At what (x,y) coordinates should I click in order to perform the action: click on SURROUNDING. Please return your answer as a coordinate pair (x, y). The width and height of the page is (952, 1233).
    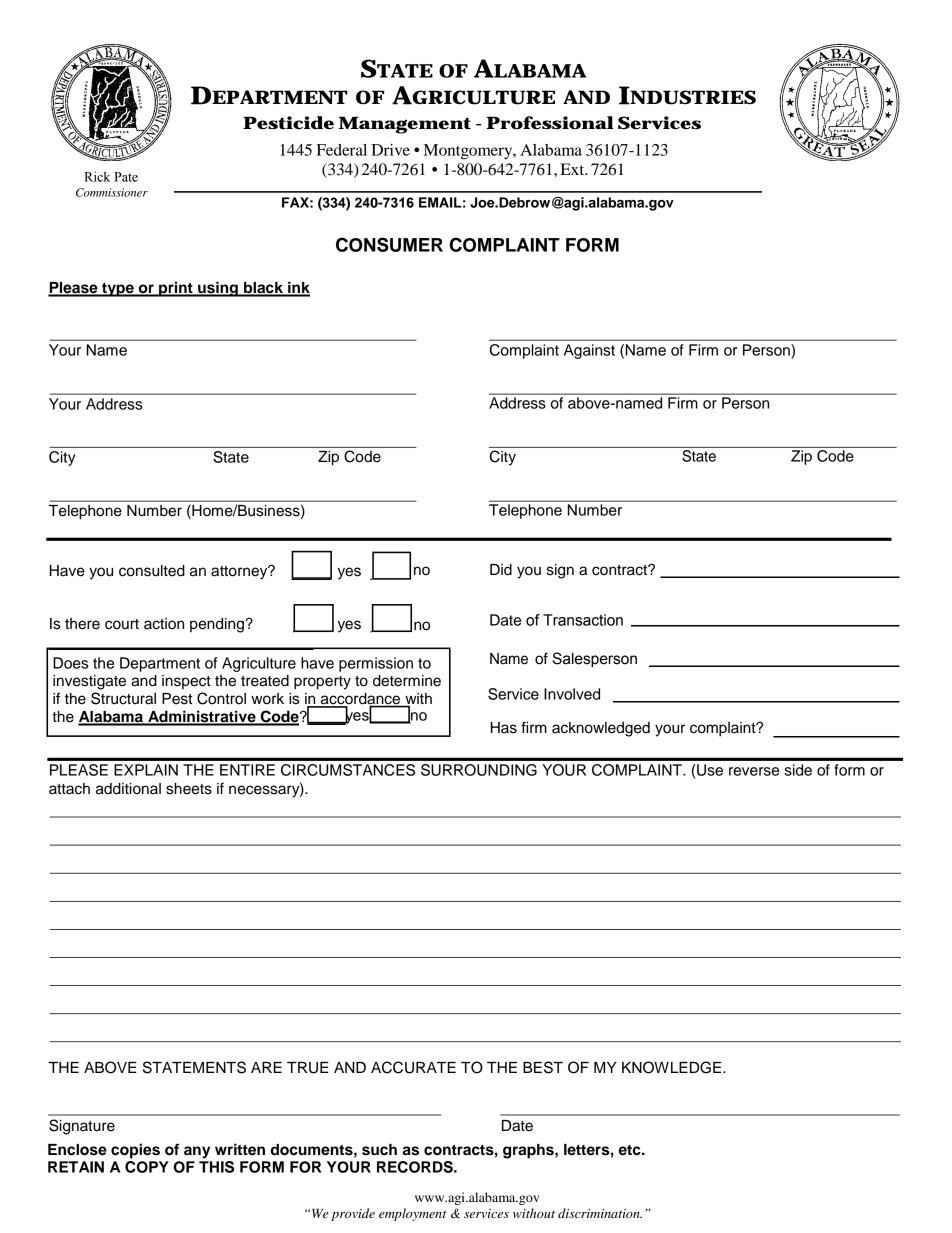
    Looking at the image, I should click on (479, 770).
